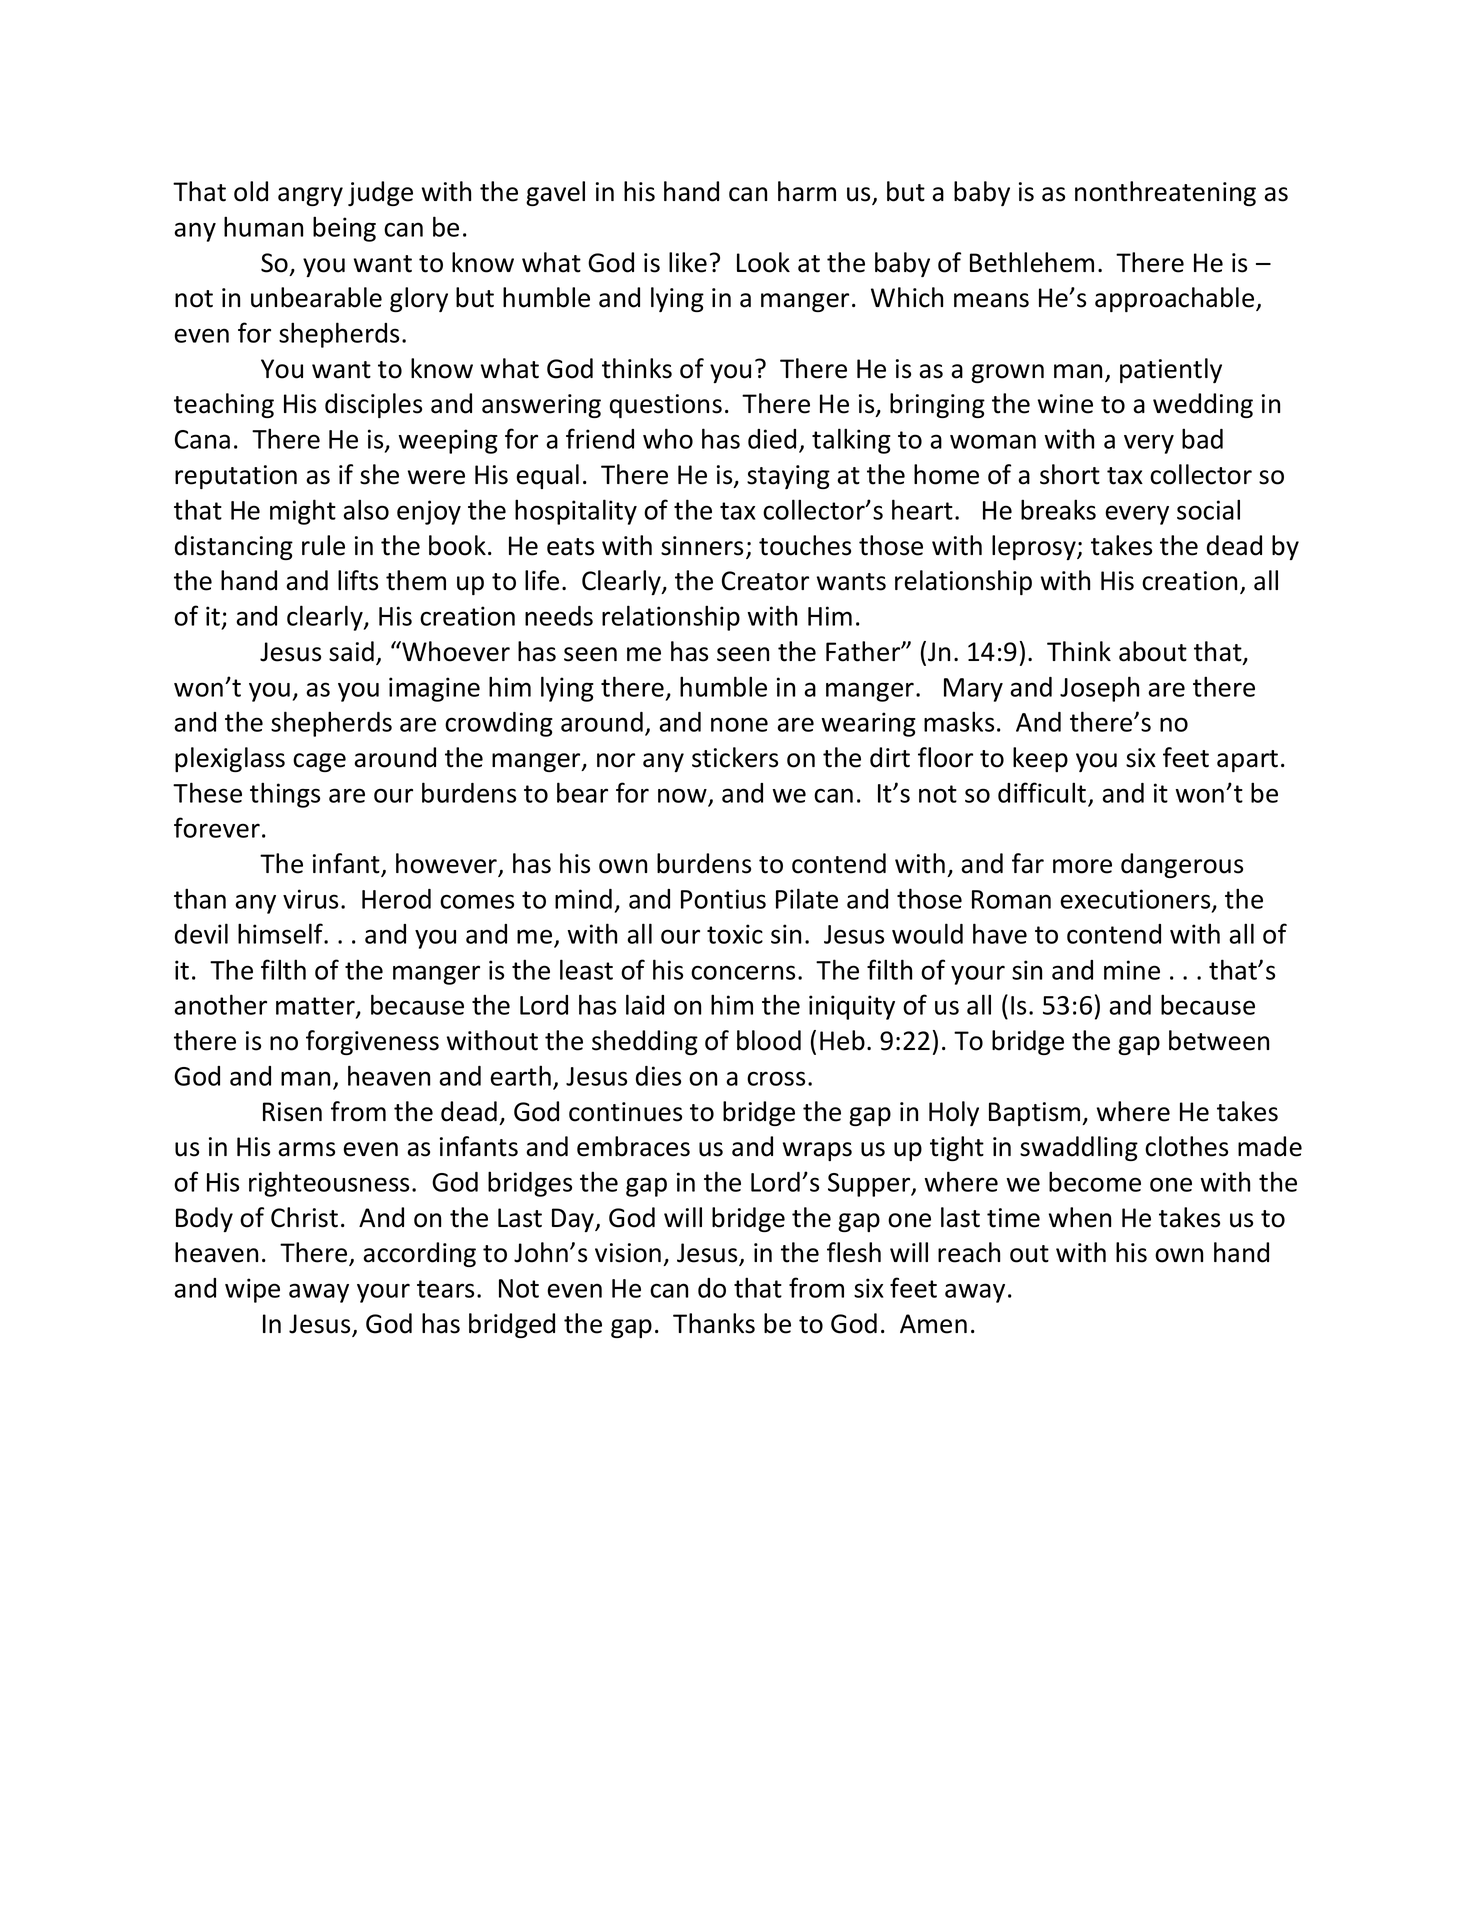  I want to click on being, so click(344, 229).
